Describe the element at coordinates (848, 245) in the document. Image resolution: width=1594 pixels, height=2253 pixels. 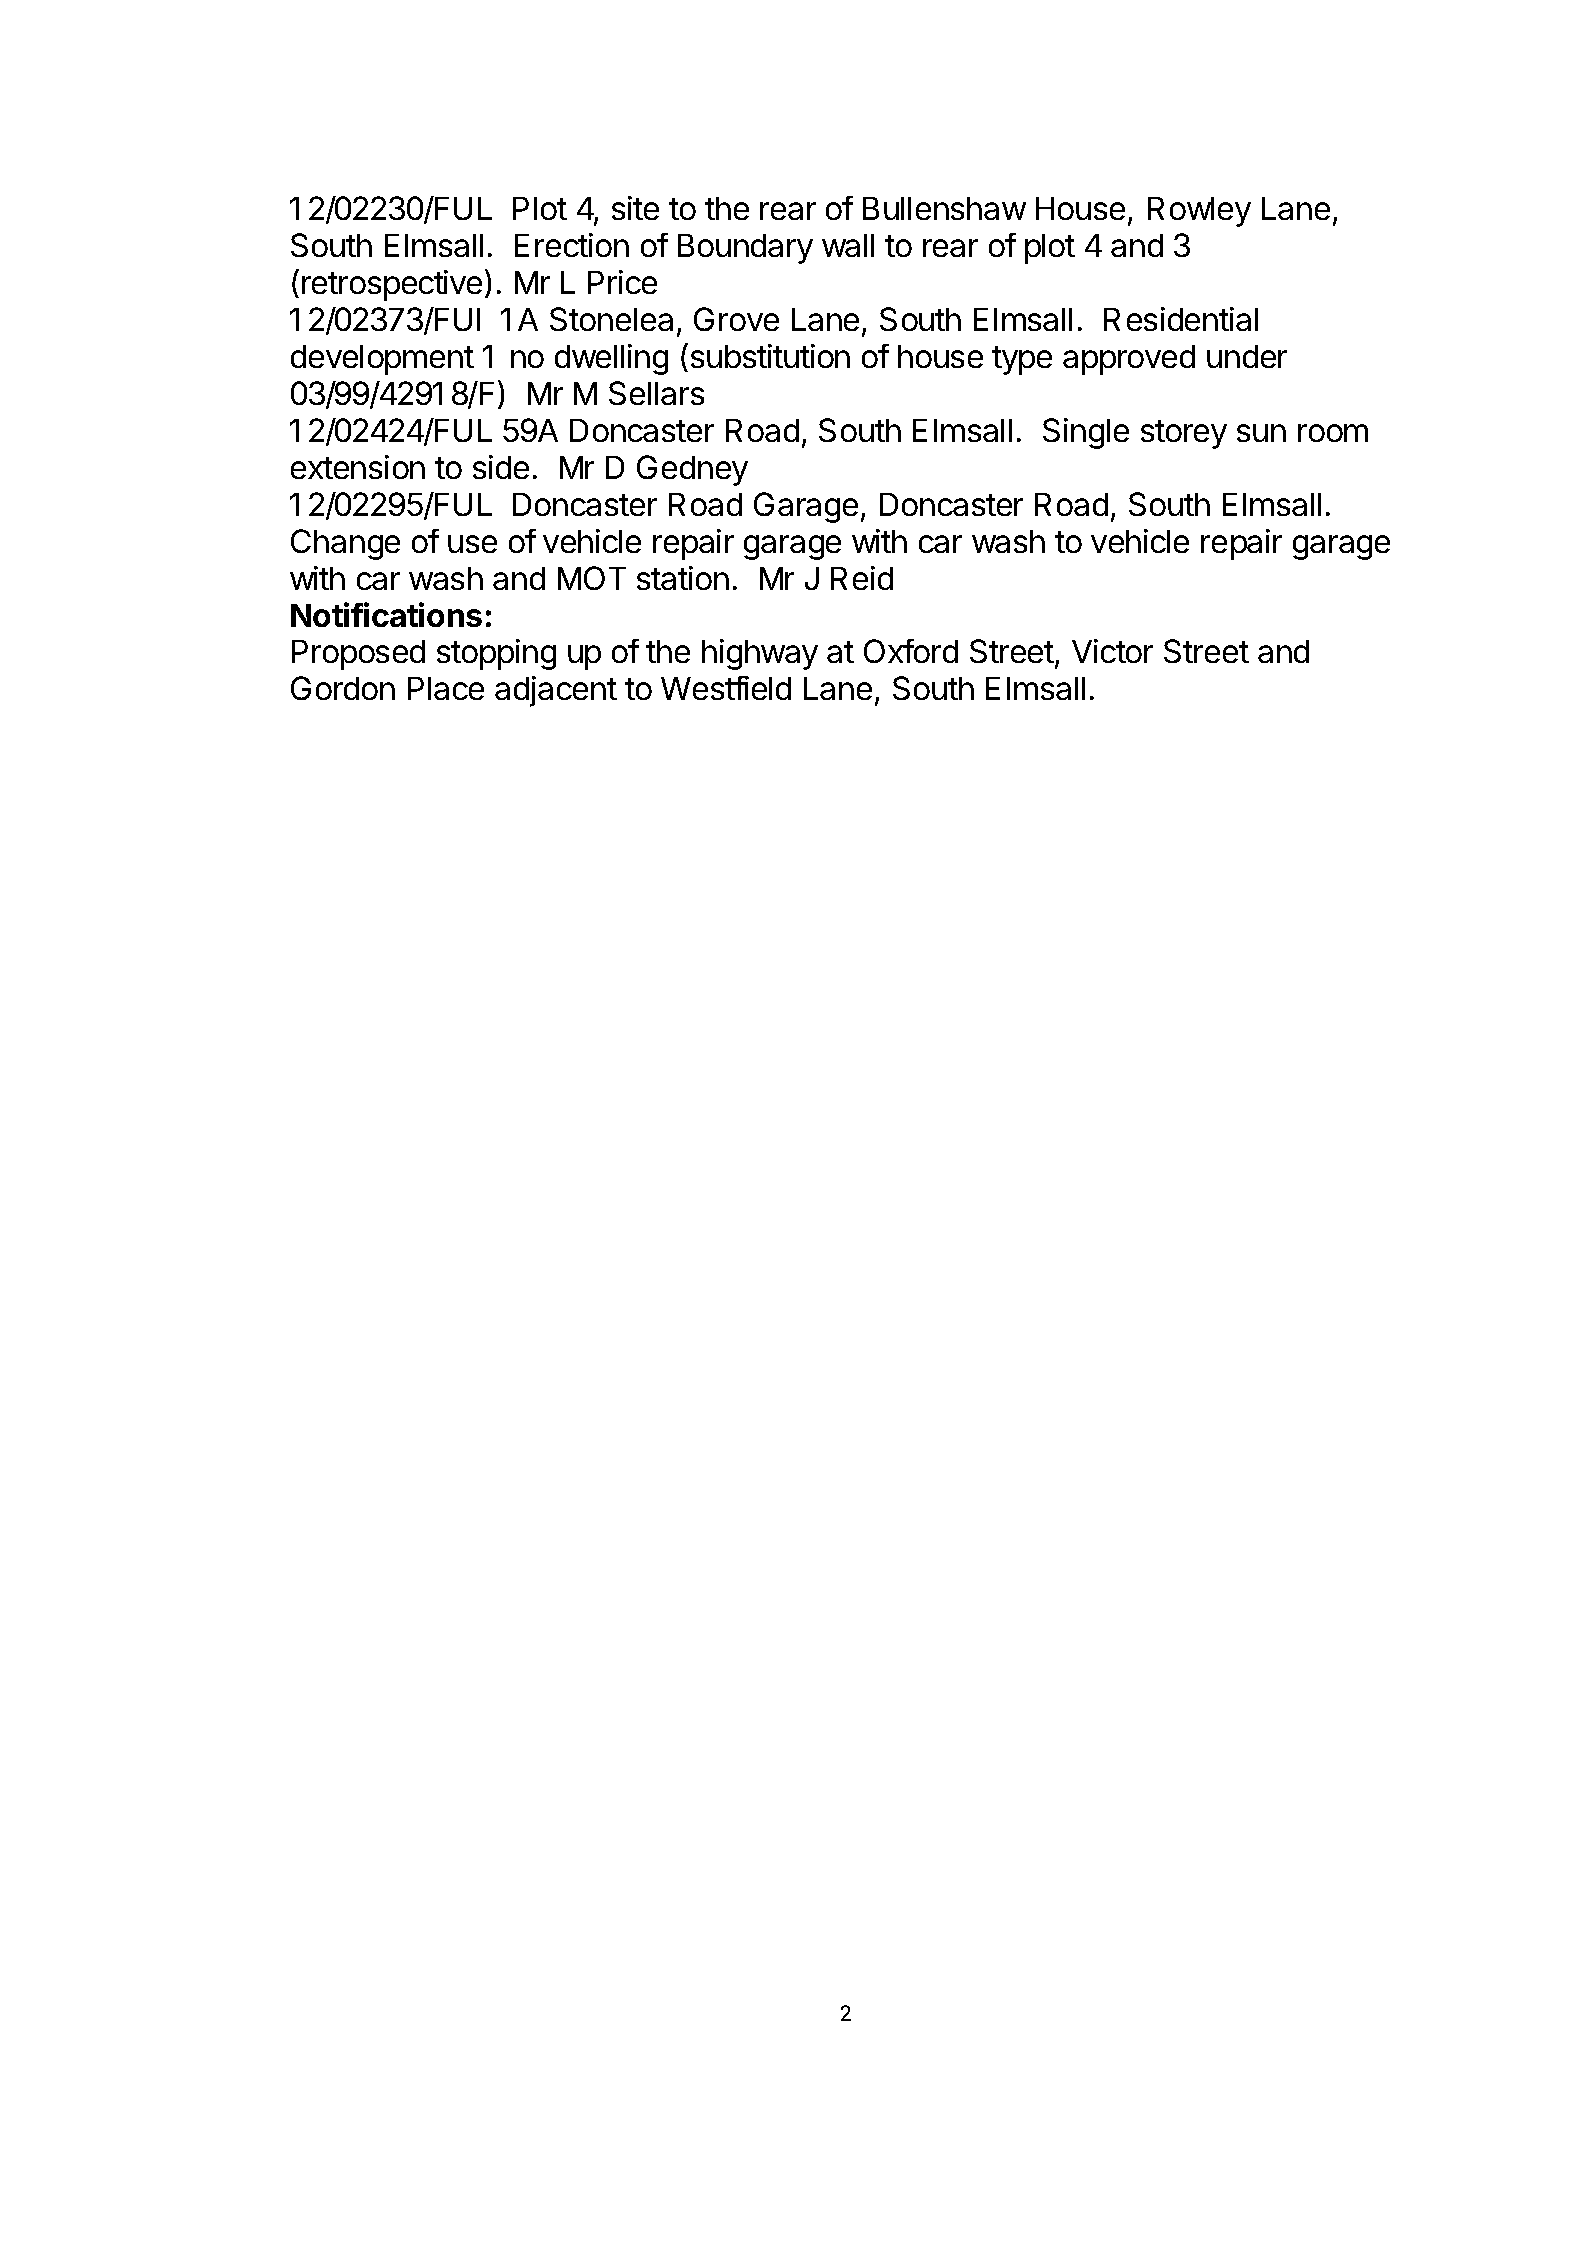
I see `wall` at that location.
